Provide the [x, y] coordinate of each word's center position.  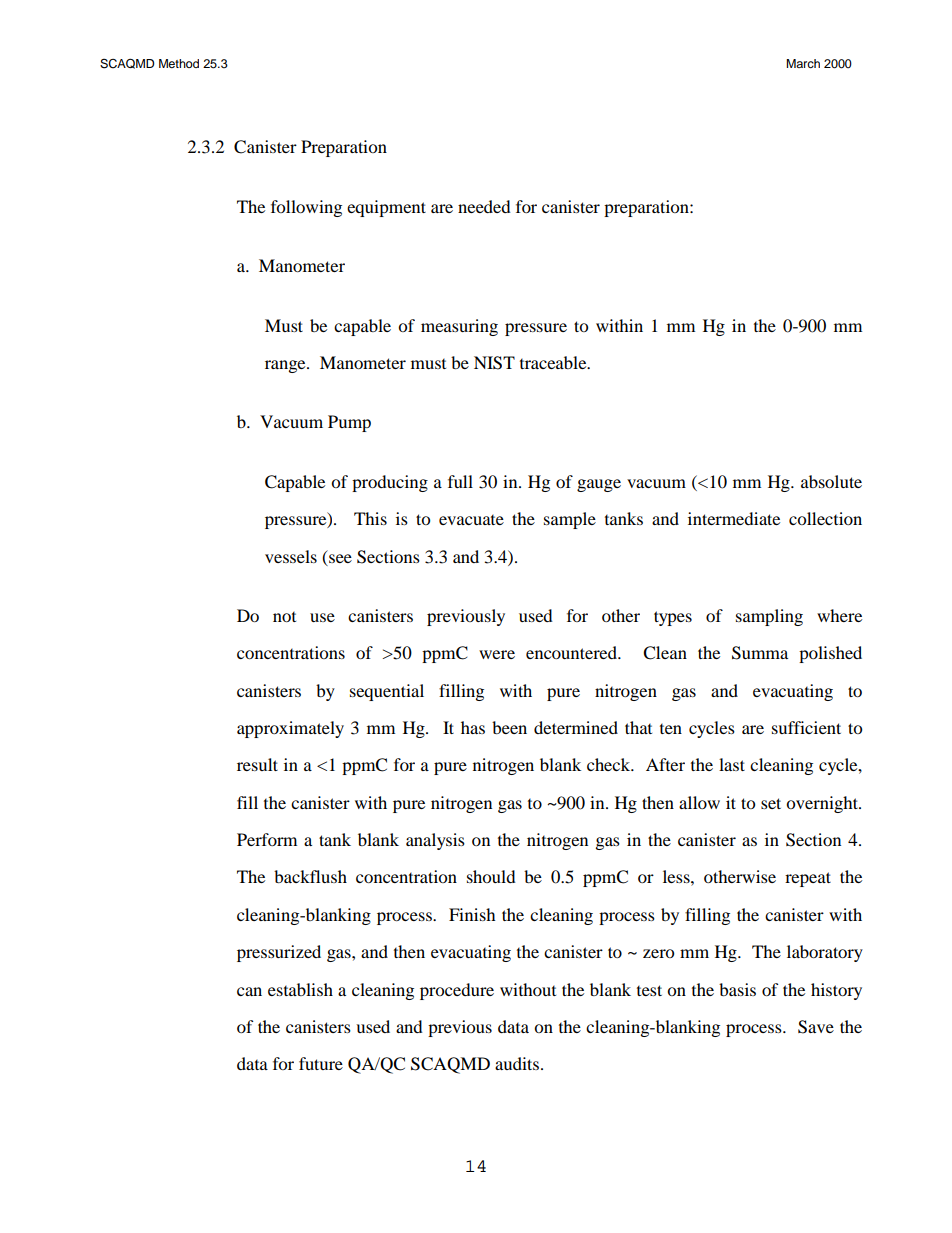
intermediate [734, 518]
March [803, 63]
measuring [459, 327]
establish [300, 989]
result [257, 764]
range [286, 366]
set [771, 803]
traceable [554, 362]
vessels [291, 556]
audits [517, 1063]
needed [484, 206]
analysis [435, 841]
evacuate [471, 520]
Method [179, 63]
